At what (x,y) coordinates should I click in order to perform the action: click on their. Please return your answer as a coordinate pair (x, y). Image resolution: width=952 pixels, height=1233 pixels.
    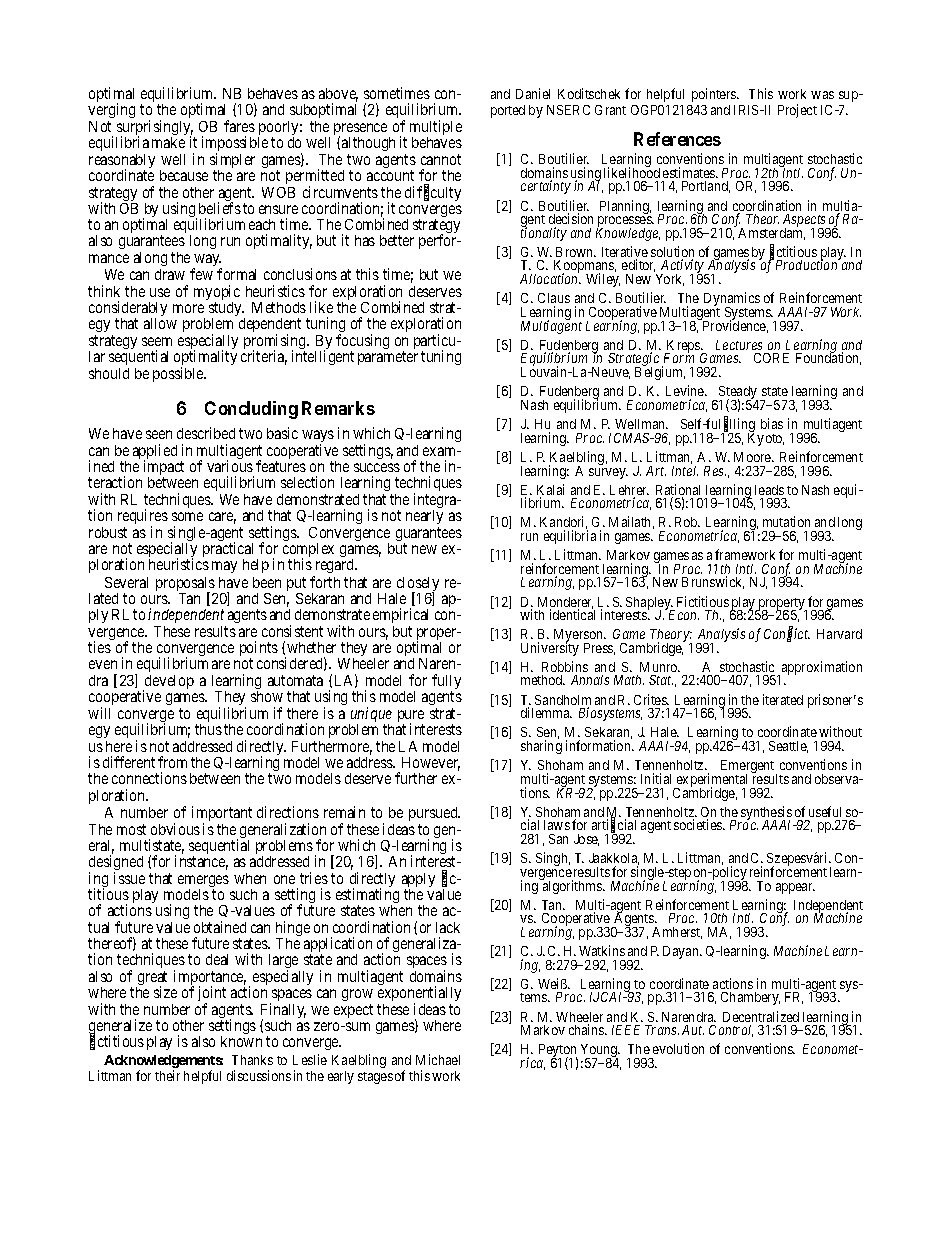
    Looking at the image, I should click on (167, 1075).
